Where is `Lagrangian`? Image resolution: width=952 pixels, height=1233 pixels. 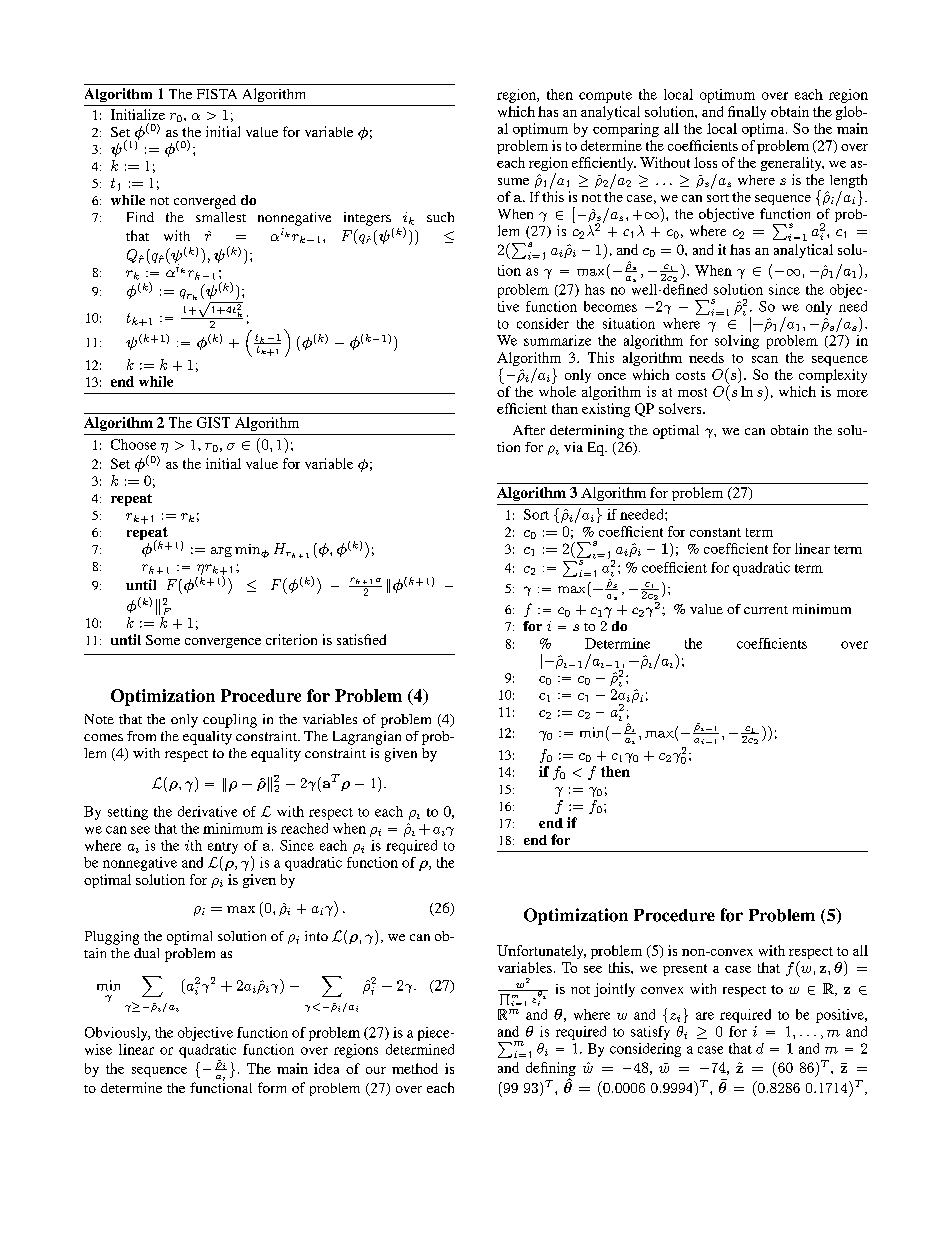 Lagrangian is located at coordinates (367, 738).
